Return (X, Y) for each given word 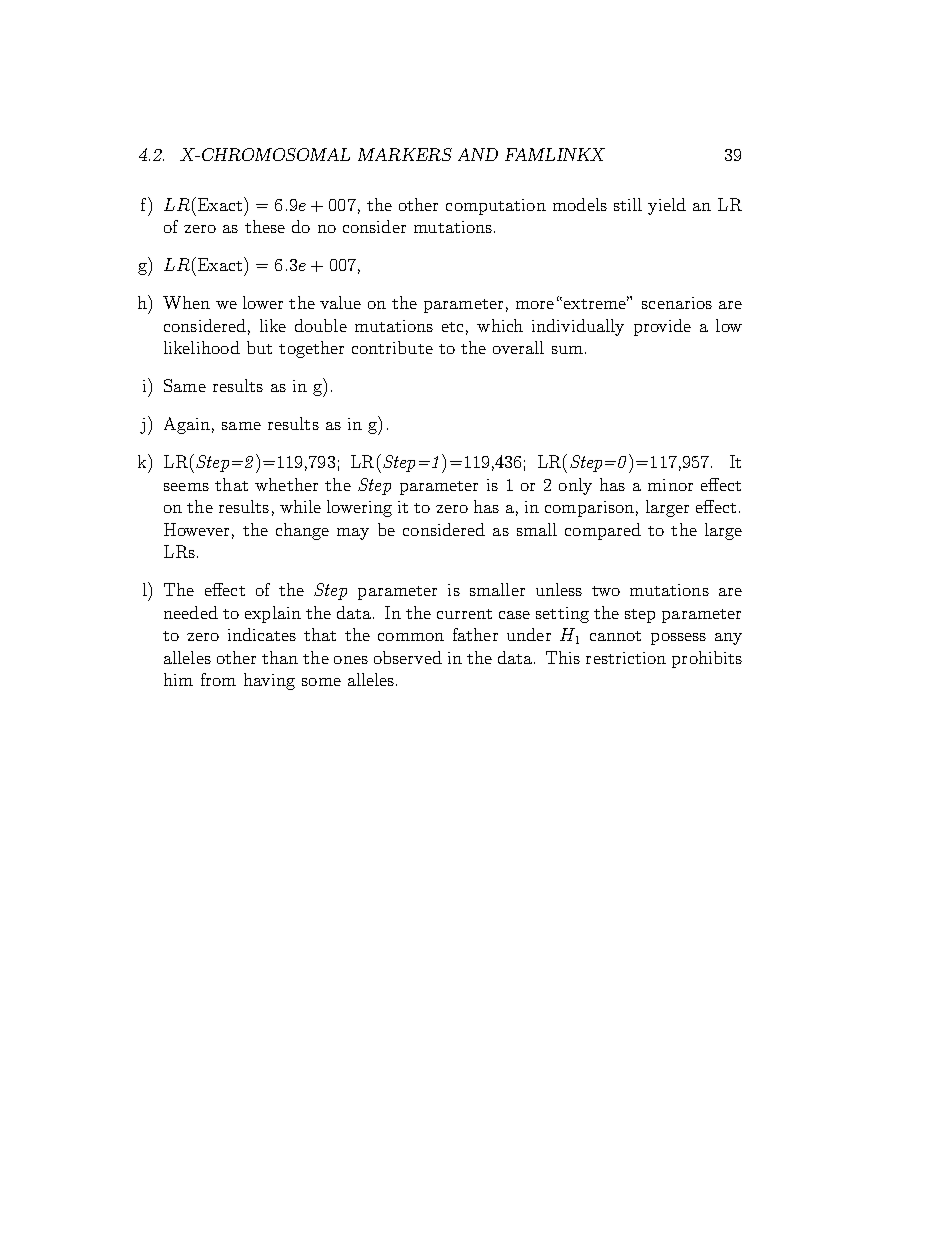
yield (667, 206)
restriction (626, 658)
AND (478, 154)
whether (286, 484)
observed (408, 657)
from (218, 679)
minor (670, 485)
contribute (392, 347)
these (265, 226)
